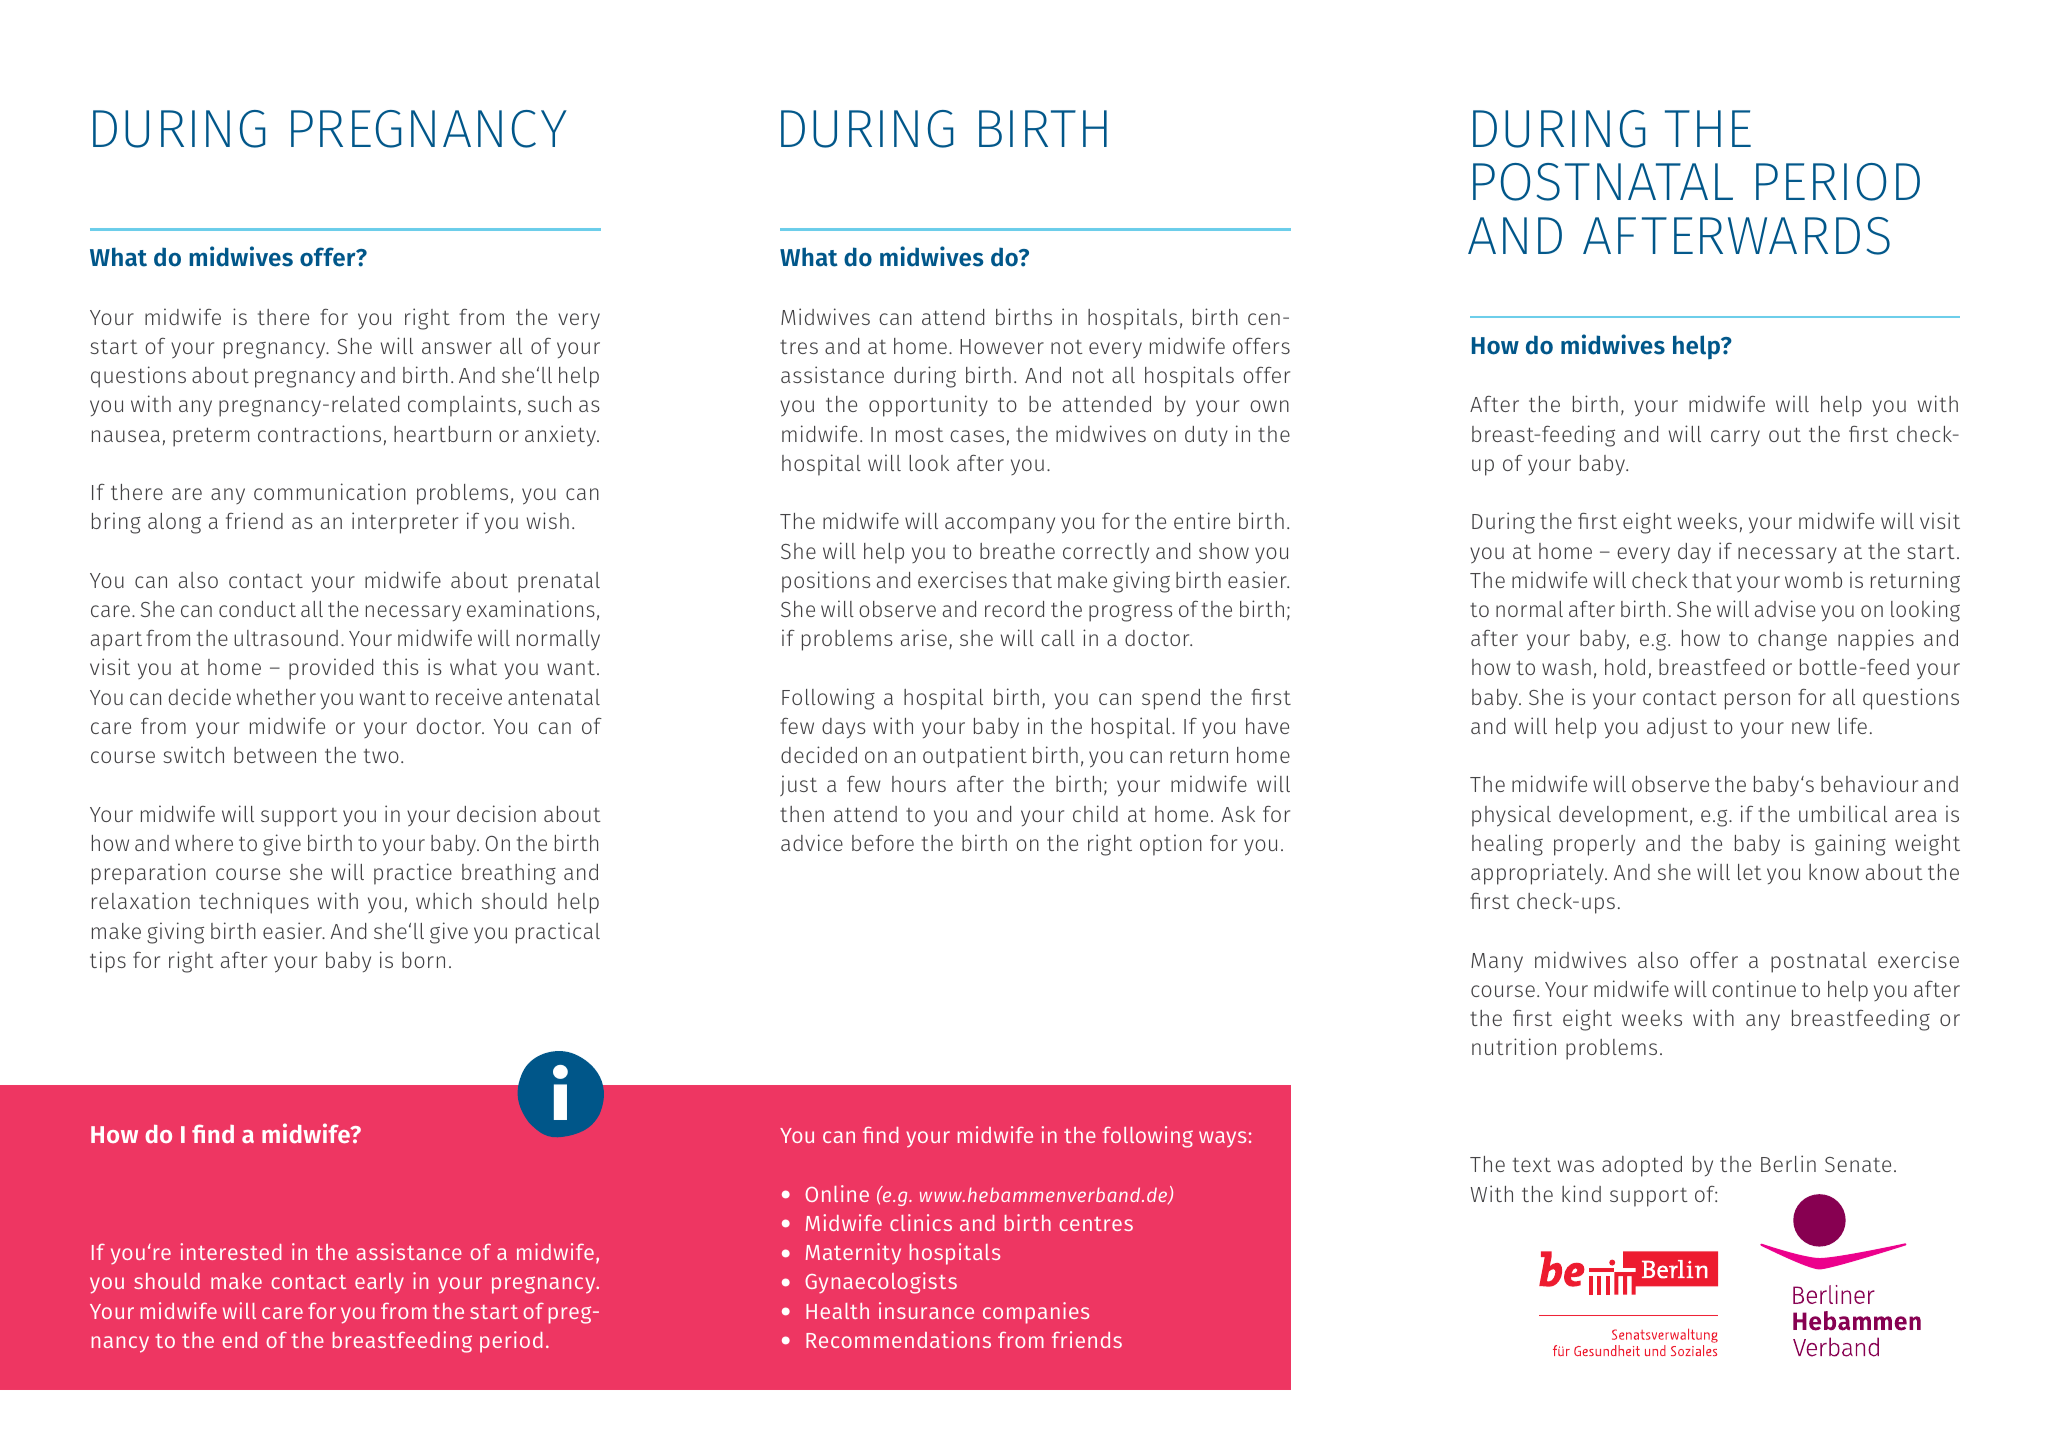  What do you see at coordinates (204, 843) in the screenshot?
I see `where` at bounding box center [204, 843].
